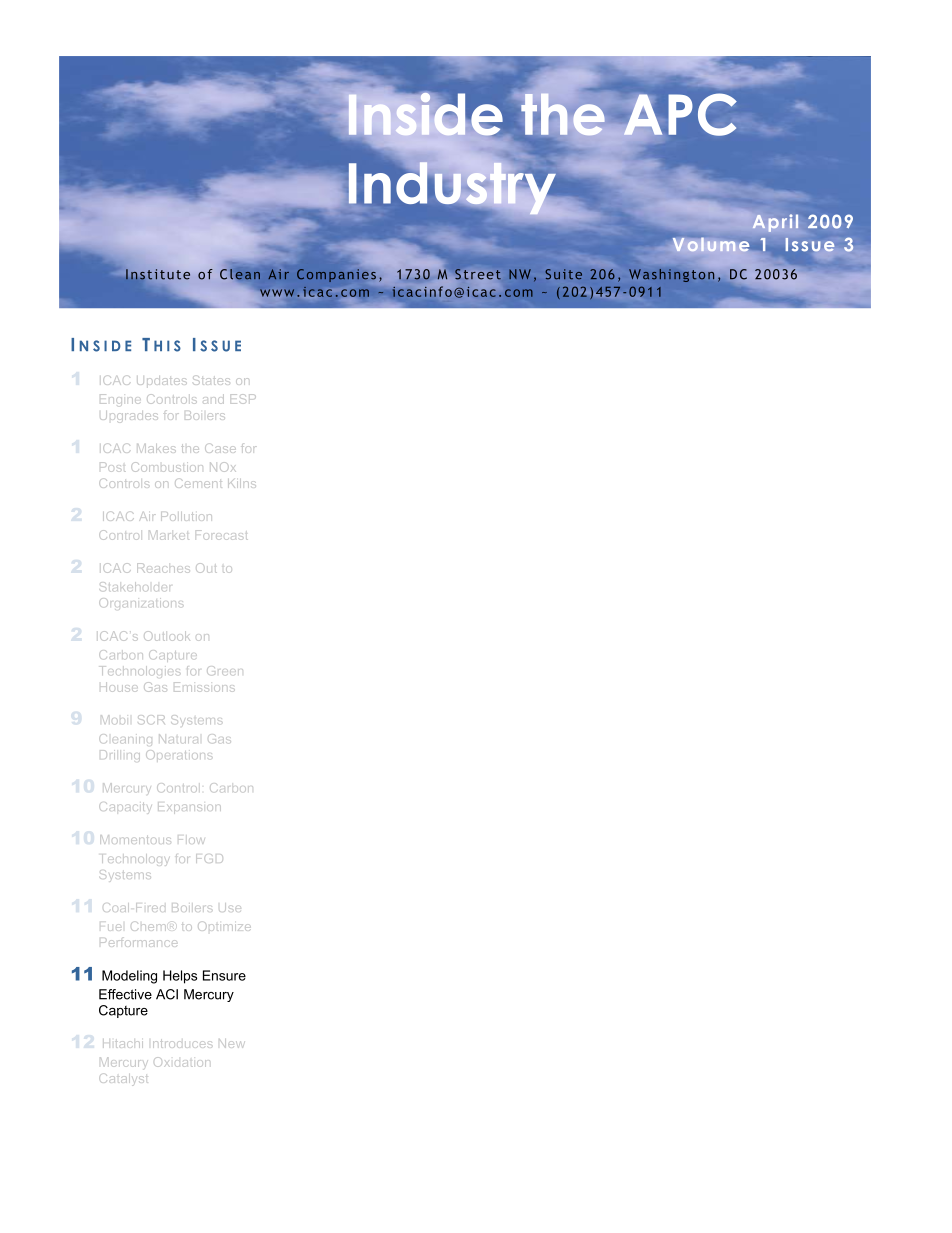 The width and height of the image is (952, 1233). I want to click on Forecast, so click(222, 535).
